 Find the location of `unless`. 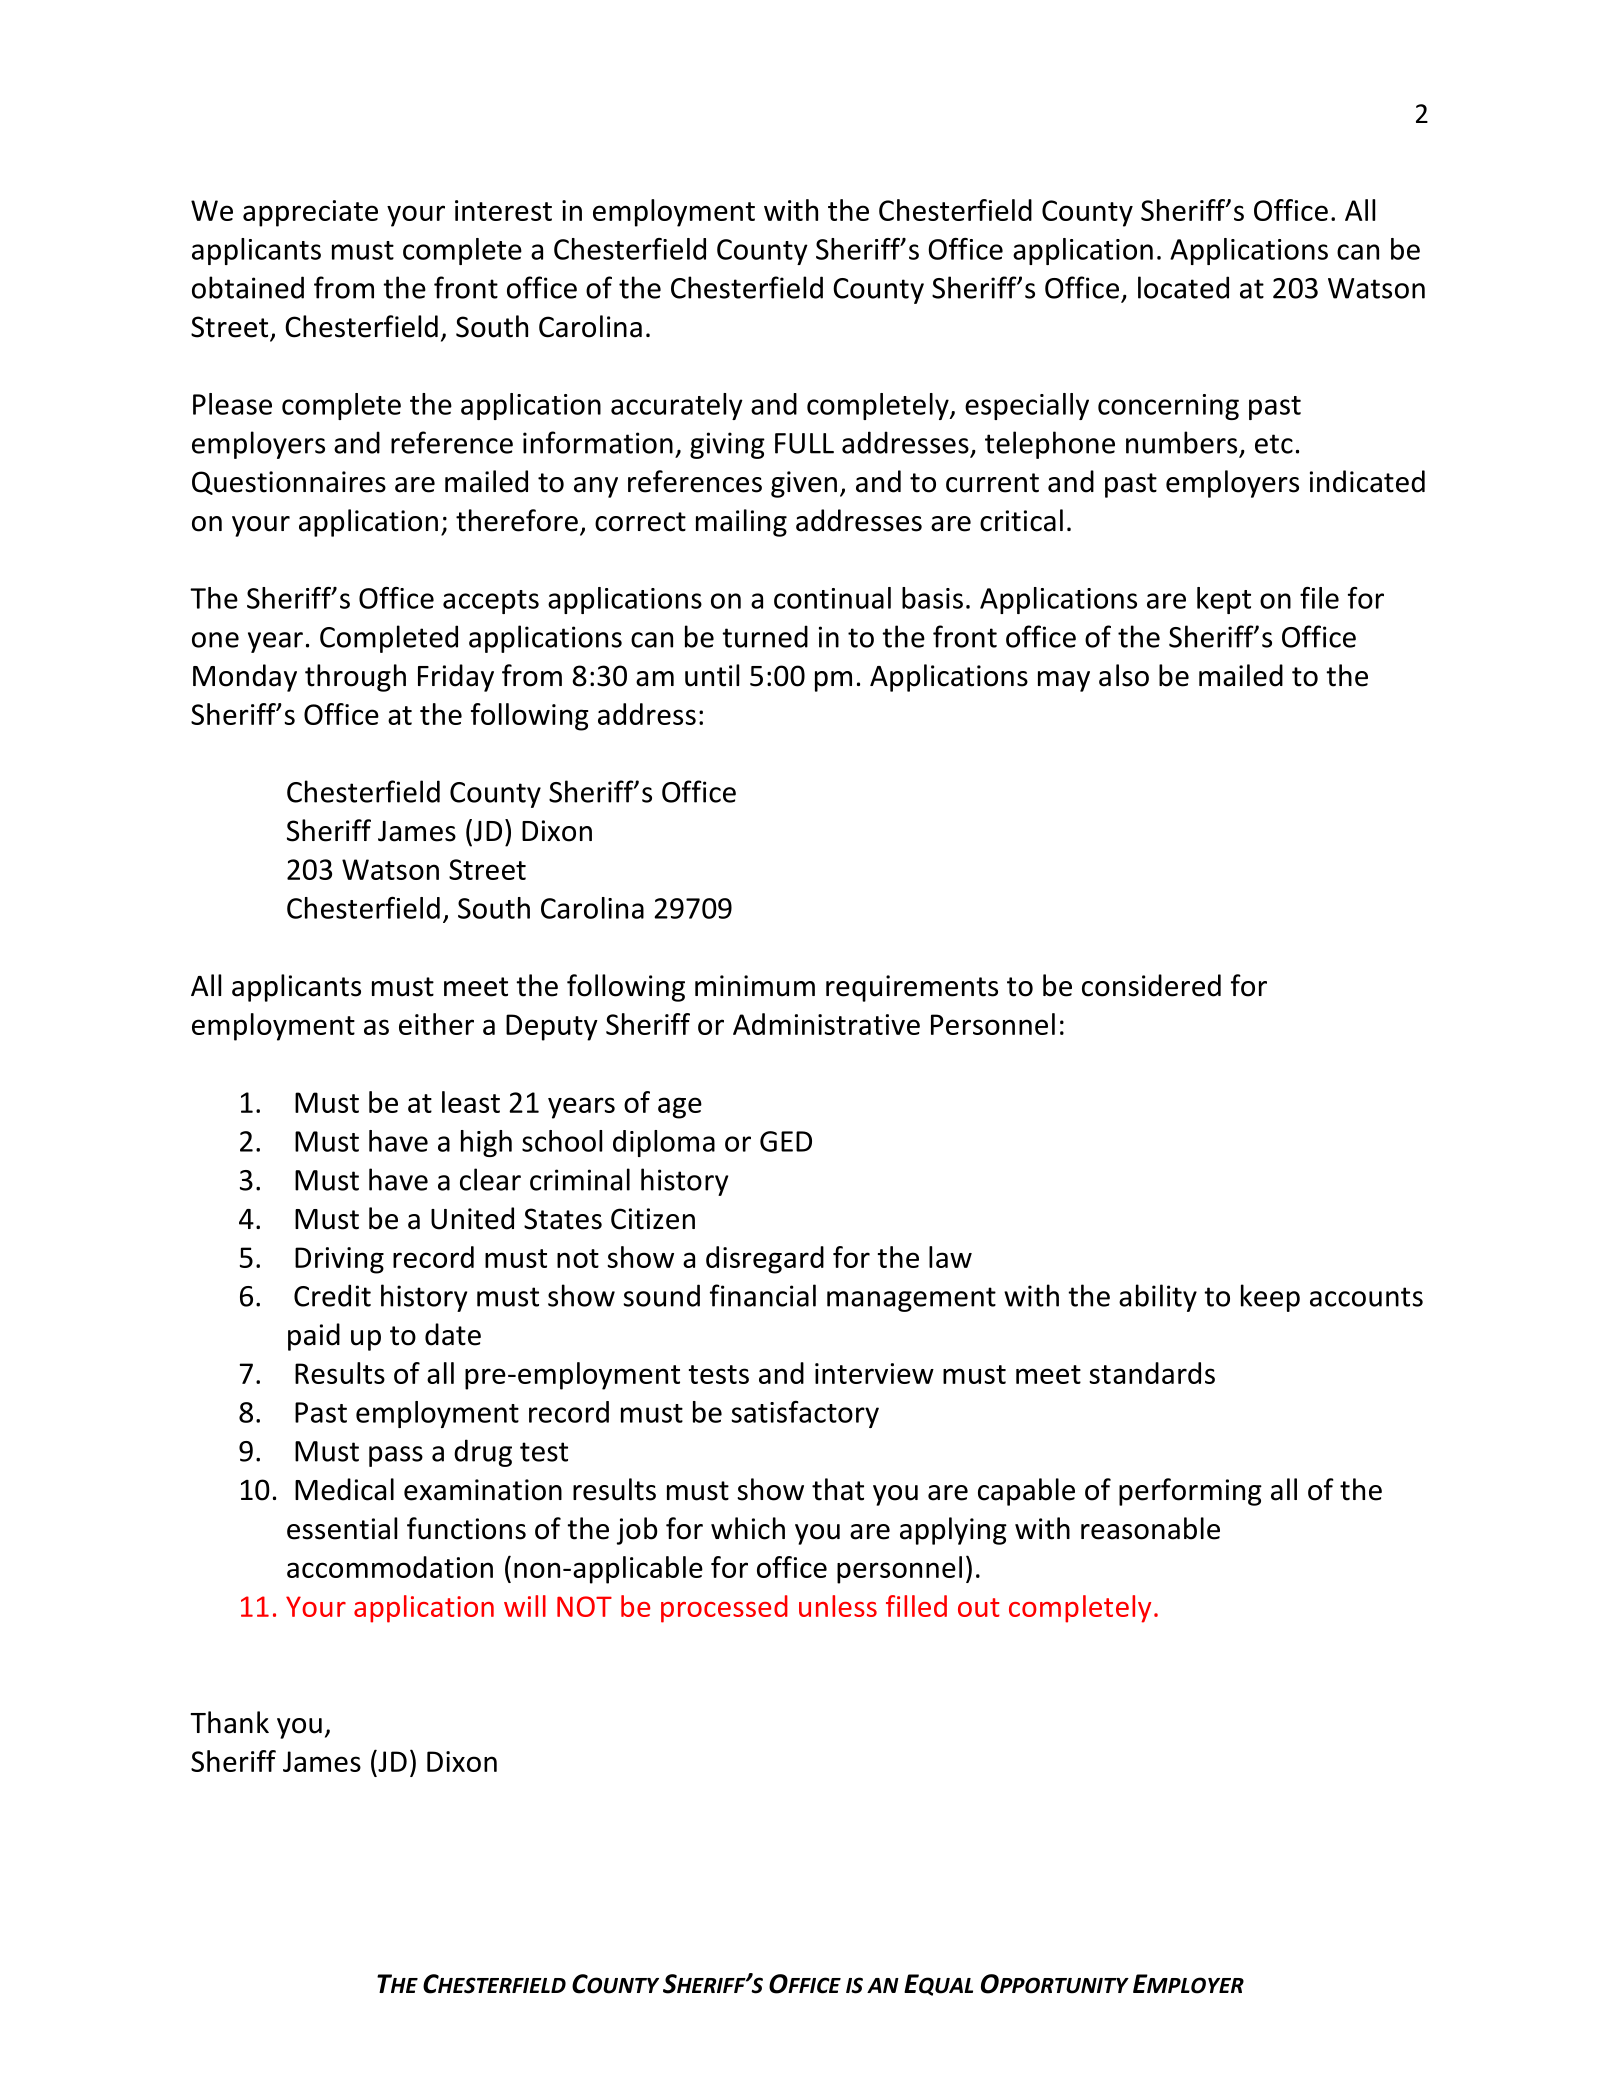

unless is located at coordinates (838, 1606).
